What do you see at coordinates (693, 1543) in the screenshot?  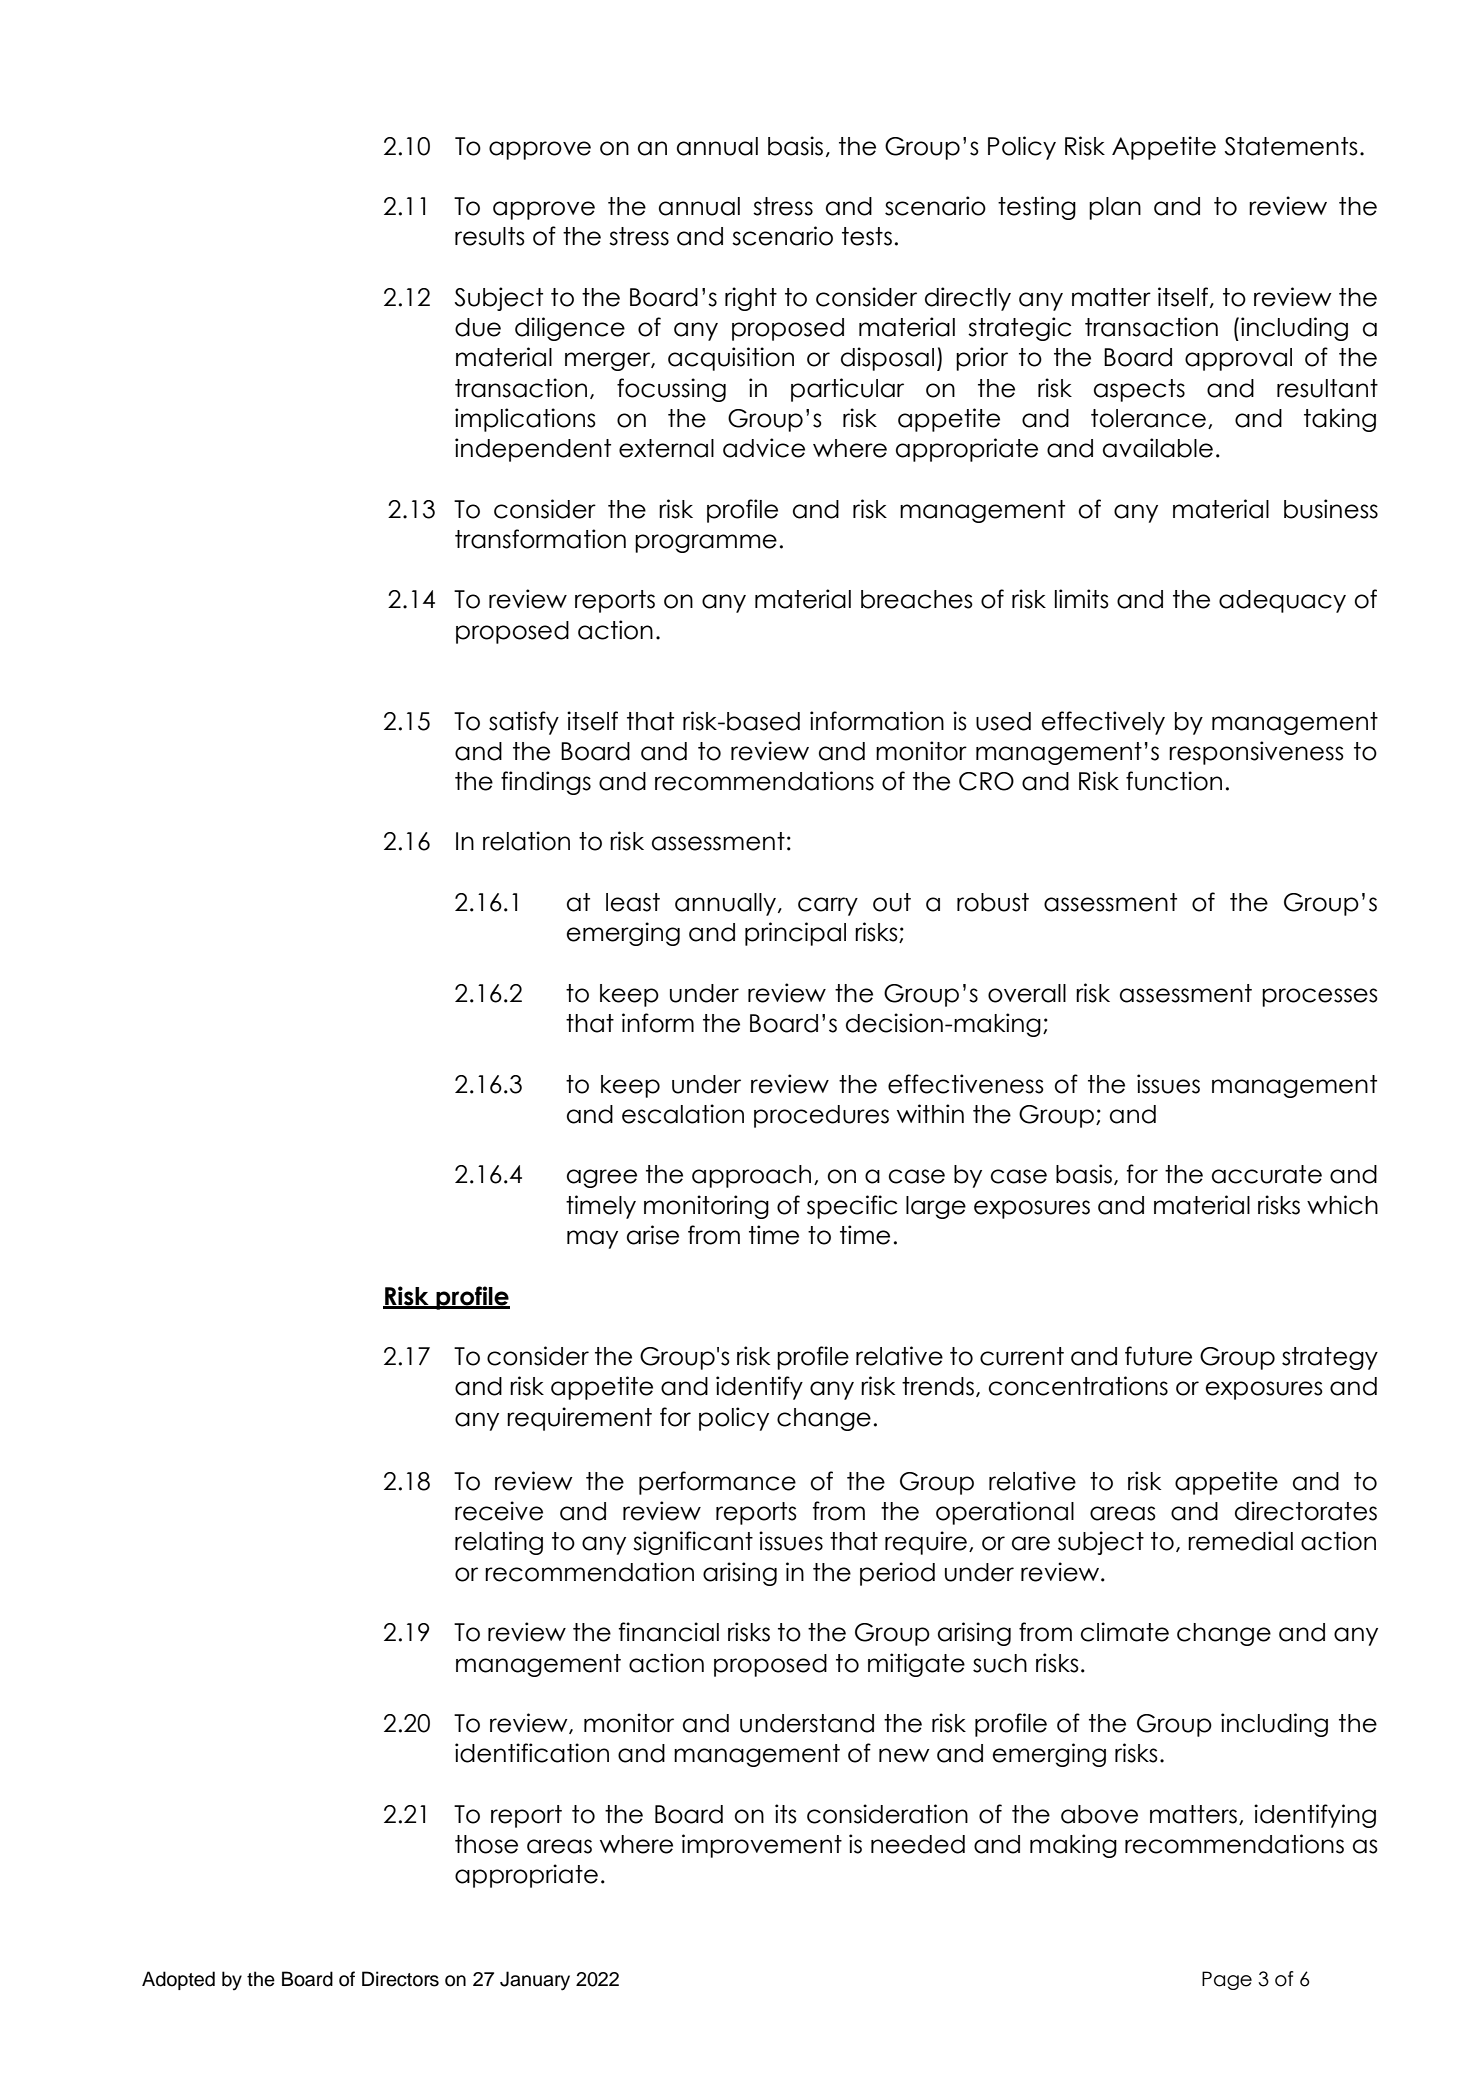 I see `significant` at bounding box center [693, 1543].
